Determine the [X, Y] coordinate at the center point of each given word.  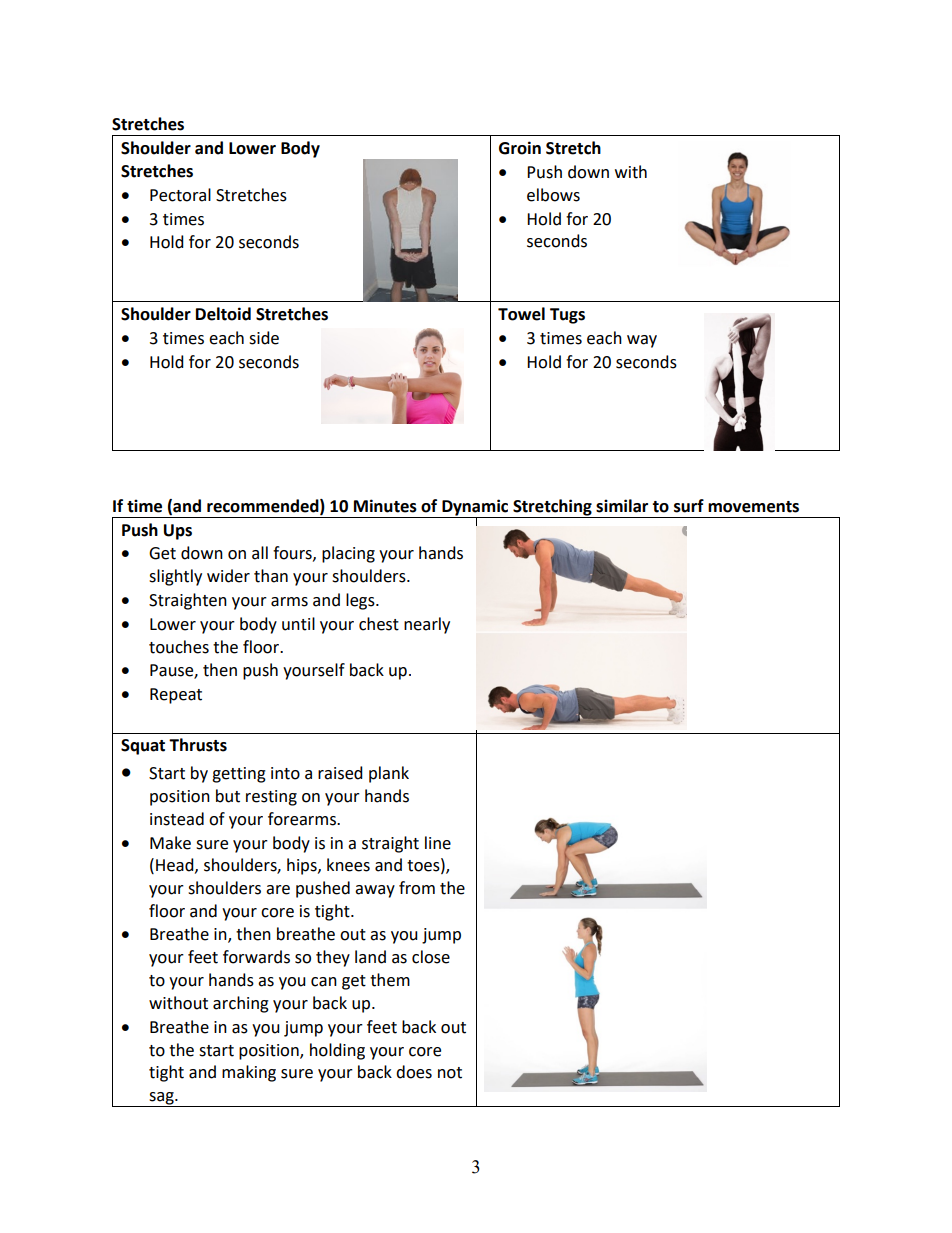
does [414, 1072]
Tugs [567, 316]
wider [228, 576]
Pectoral [180, 195]
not [450, 1073]
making [249, 1073]
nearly [427, 625]
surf [689, 506]
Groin [520, 148]
